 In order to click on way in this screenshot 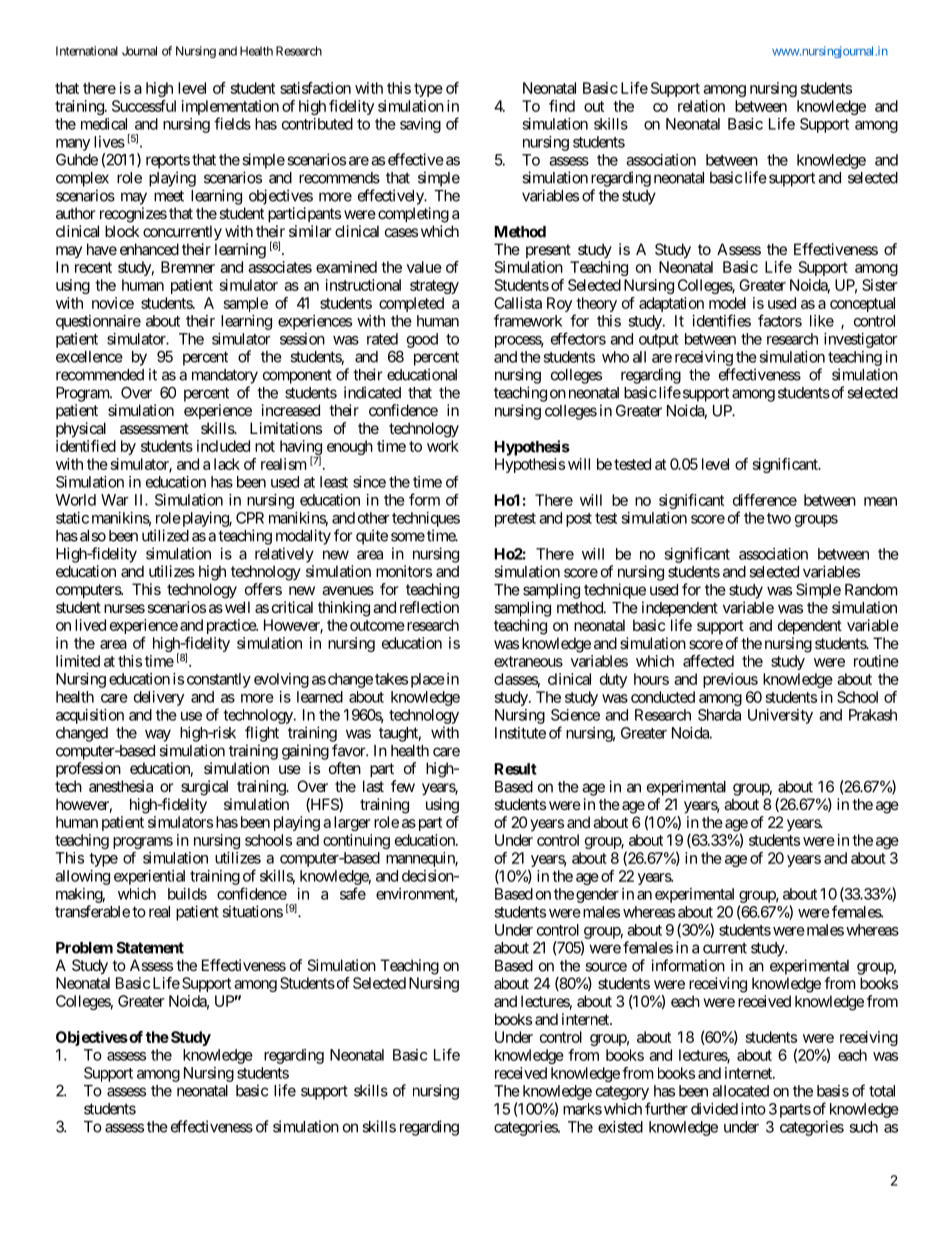, I will do `click(158, 735)`.
